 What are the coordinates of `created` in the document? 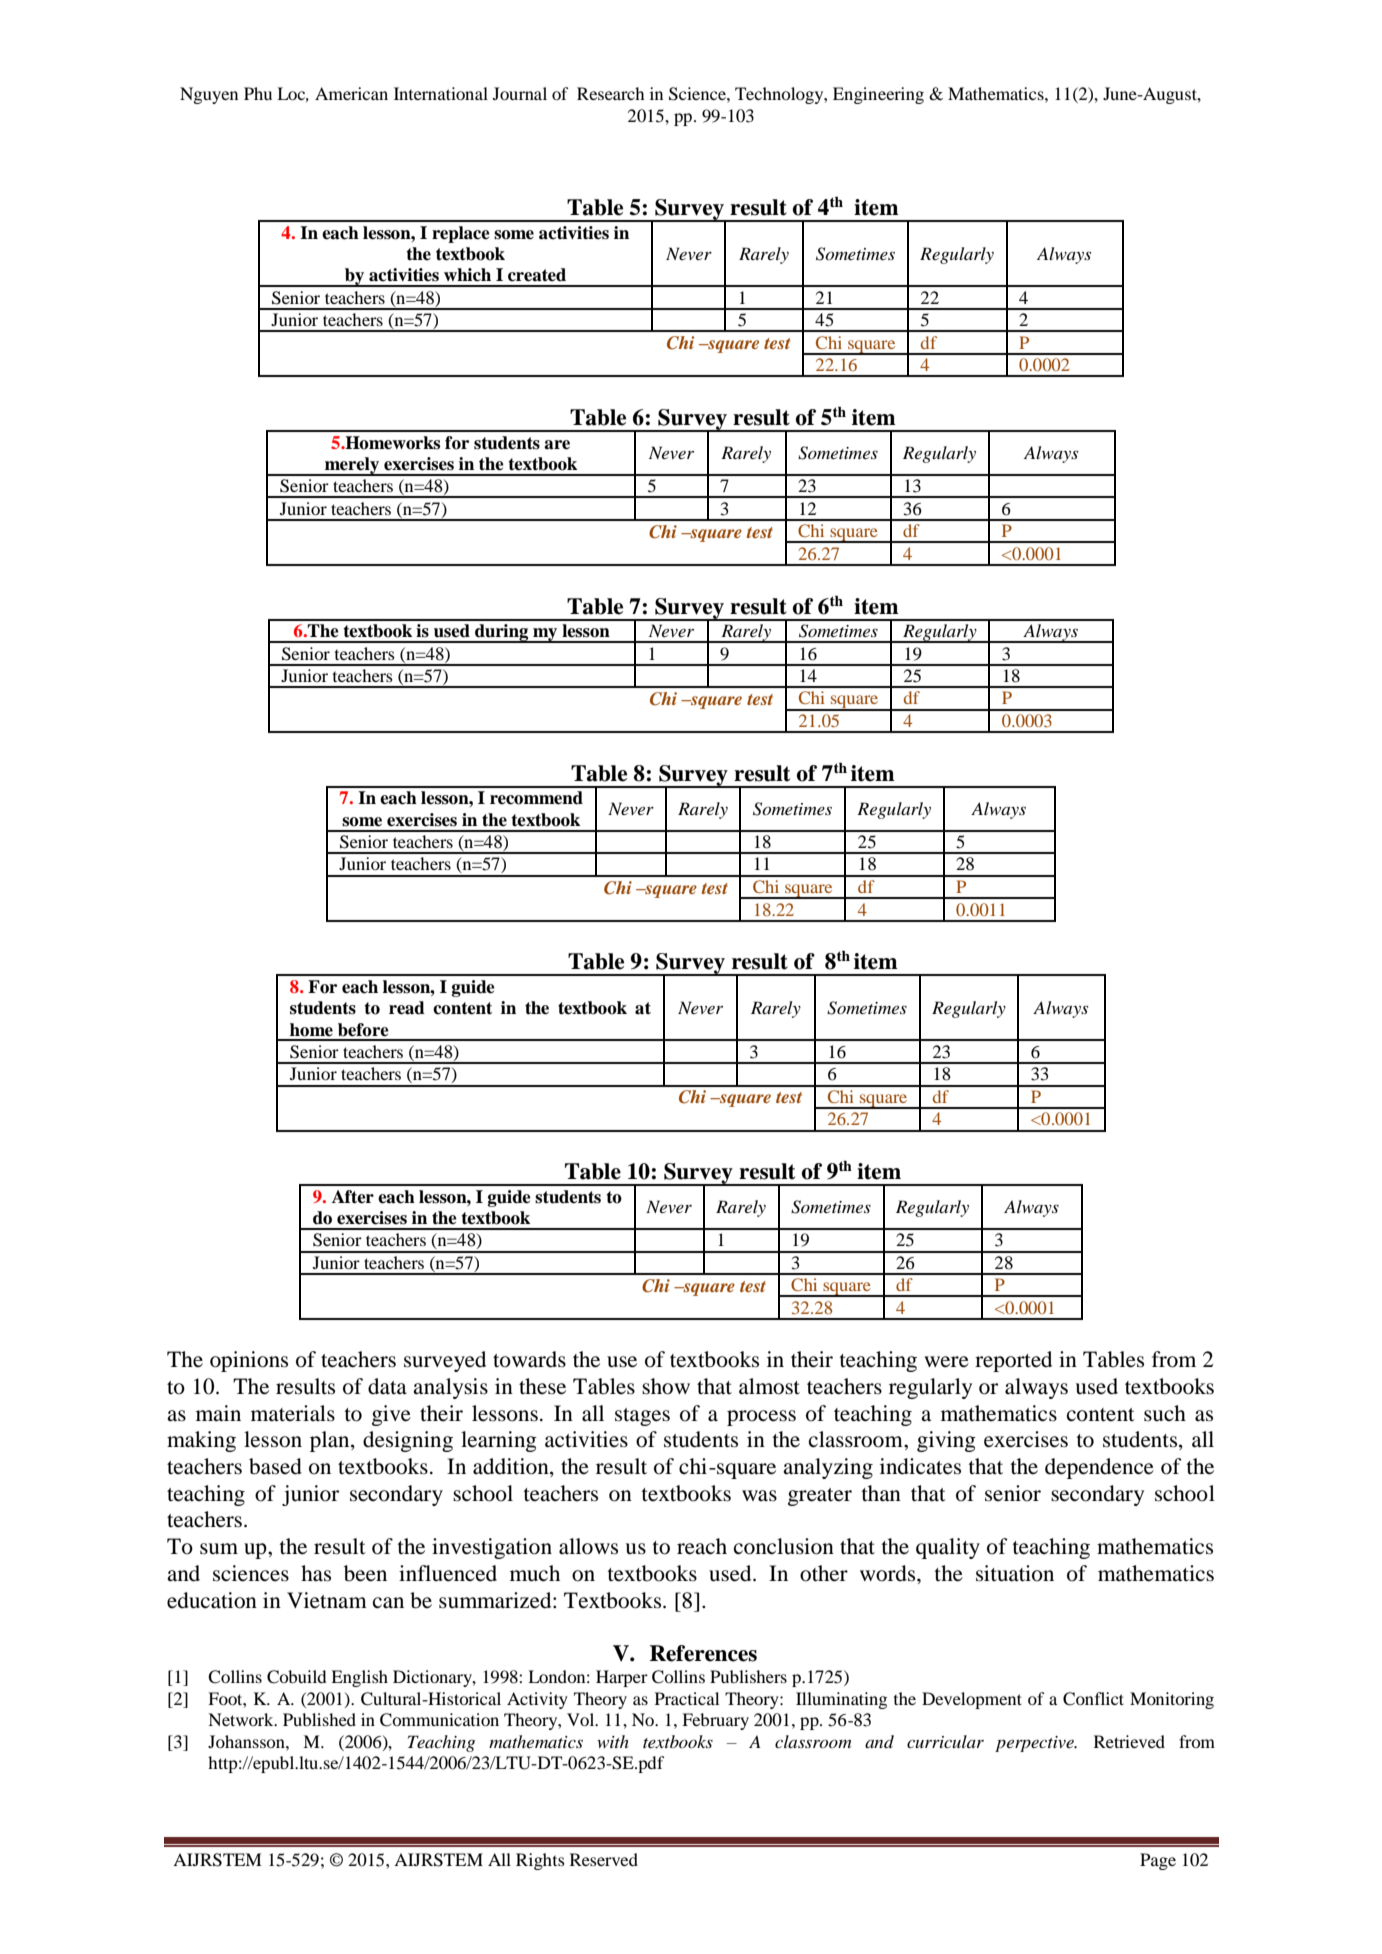 It's located at (537, 275).
